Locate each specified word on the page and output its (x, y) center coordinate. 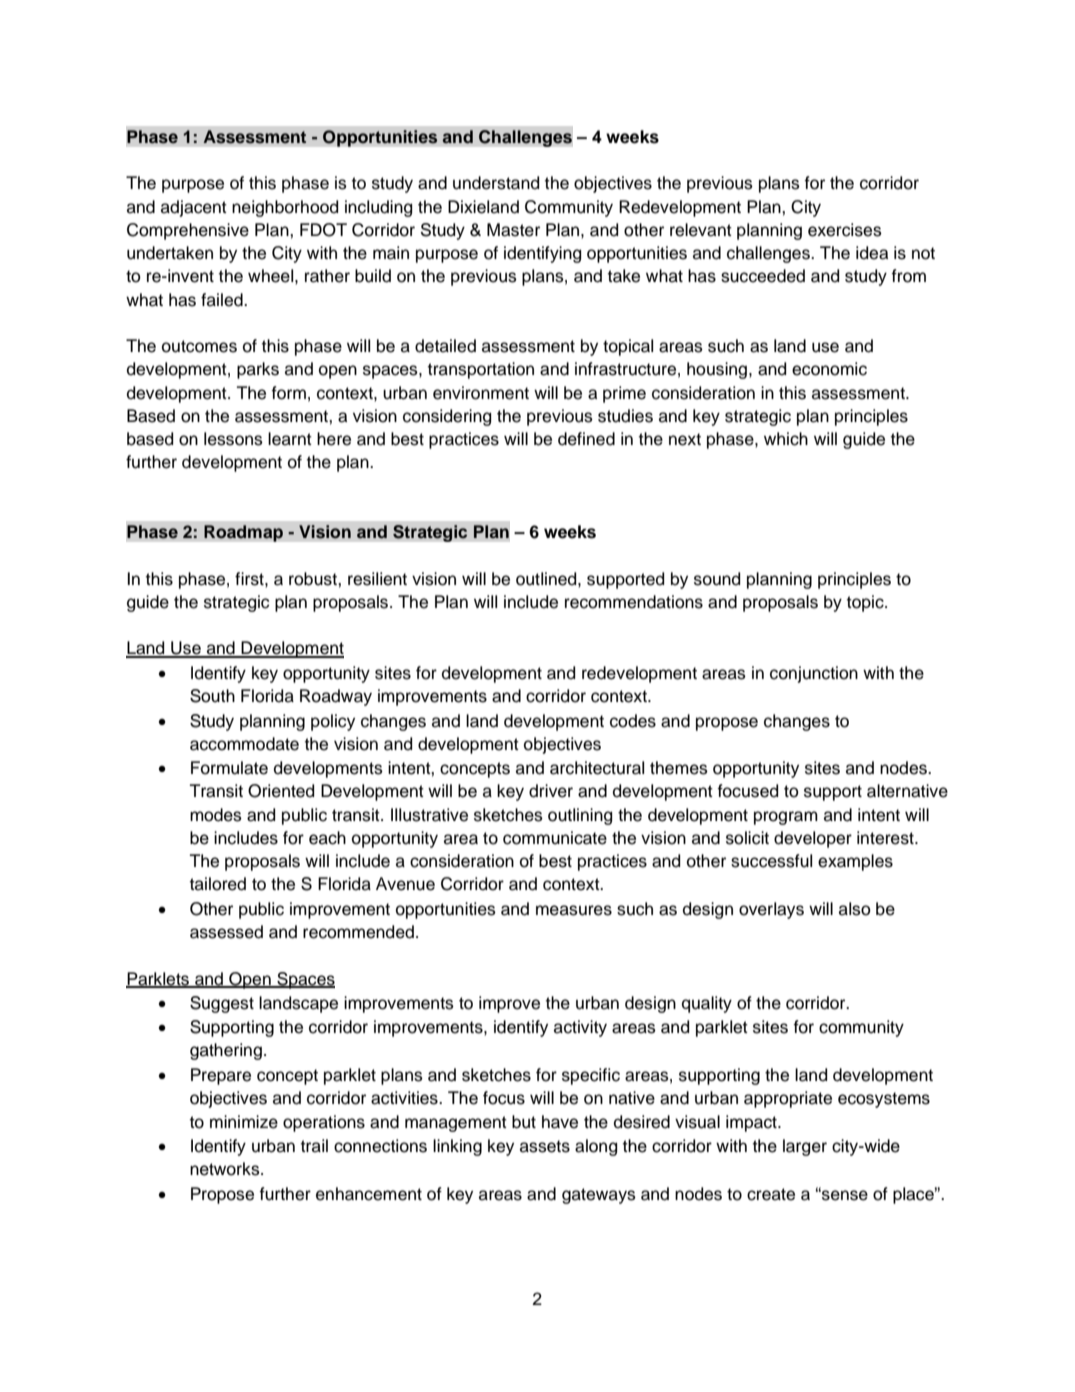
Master (513, 230)
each (327, 838)
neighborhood (285, 208)
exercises (845, 230)
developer (813, 839)
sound (717, 579)
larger (805, 1147)
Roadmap (243, 533)
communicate (555, 838)
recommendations (634, 602)
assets (545, 1146)
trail (314, 1146)
